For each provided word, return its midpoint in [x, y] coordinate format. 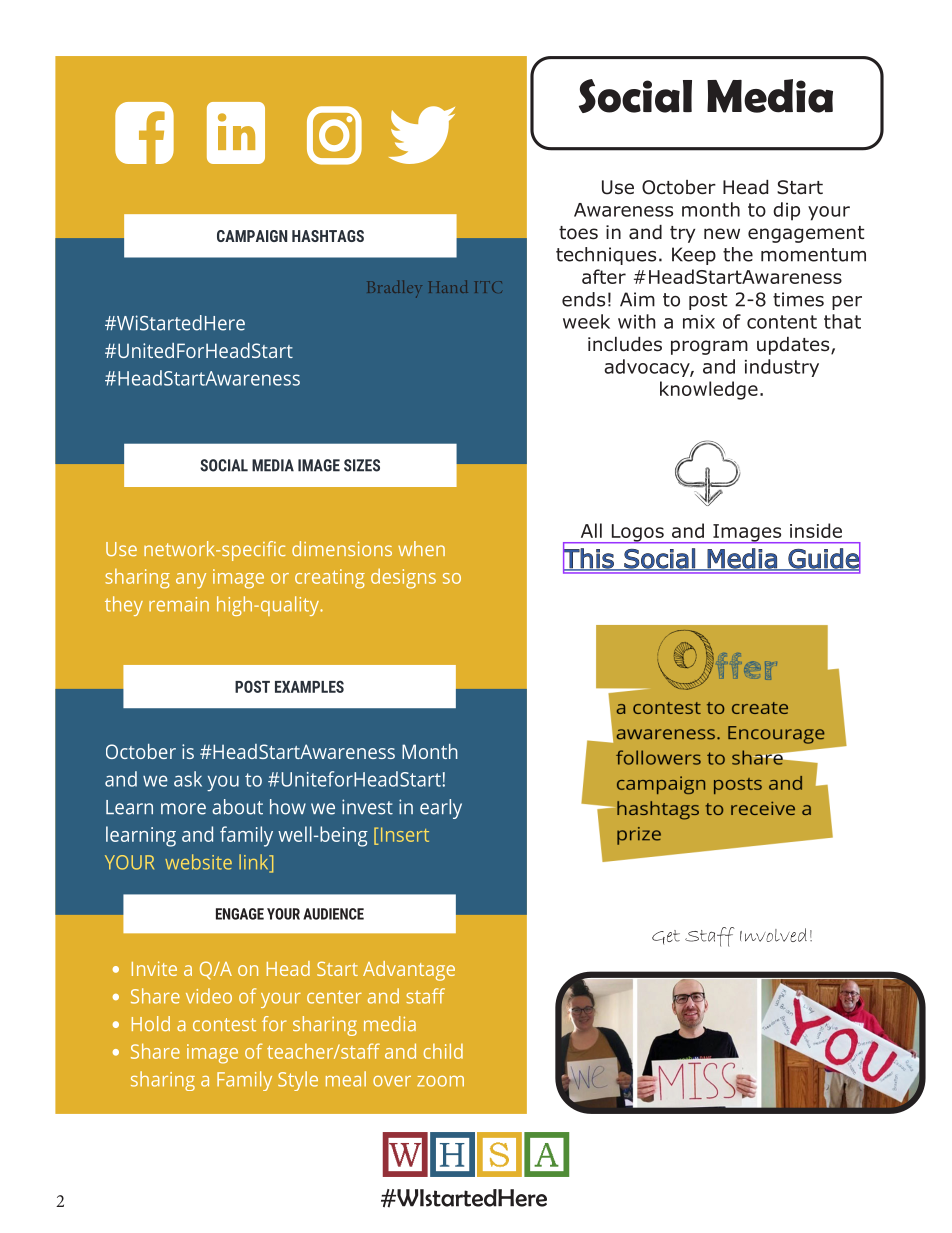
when [421, 548]
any [191, 581]
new [722, 233]
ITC [488, 287]
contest [224, 1024]
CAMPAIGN [252, 236]
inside [816, 530]
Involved [773, 935]
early [441, 809]
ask [188, 779]
